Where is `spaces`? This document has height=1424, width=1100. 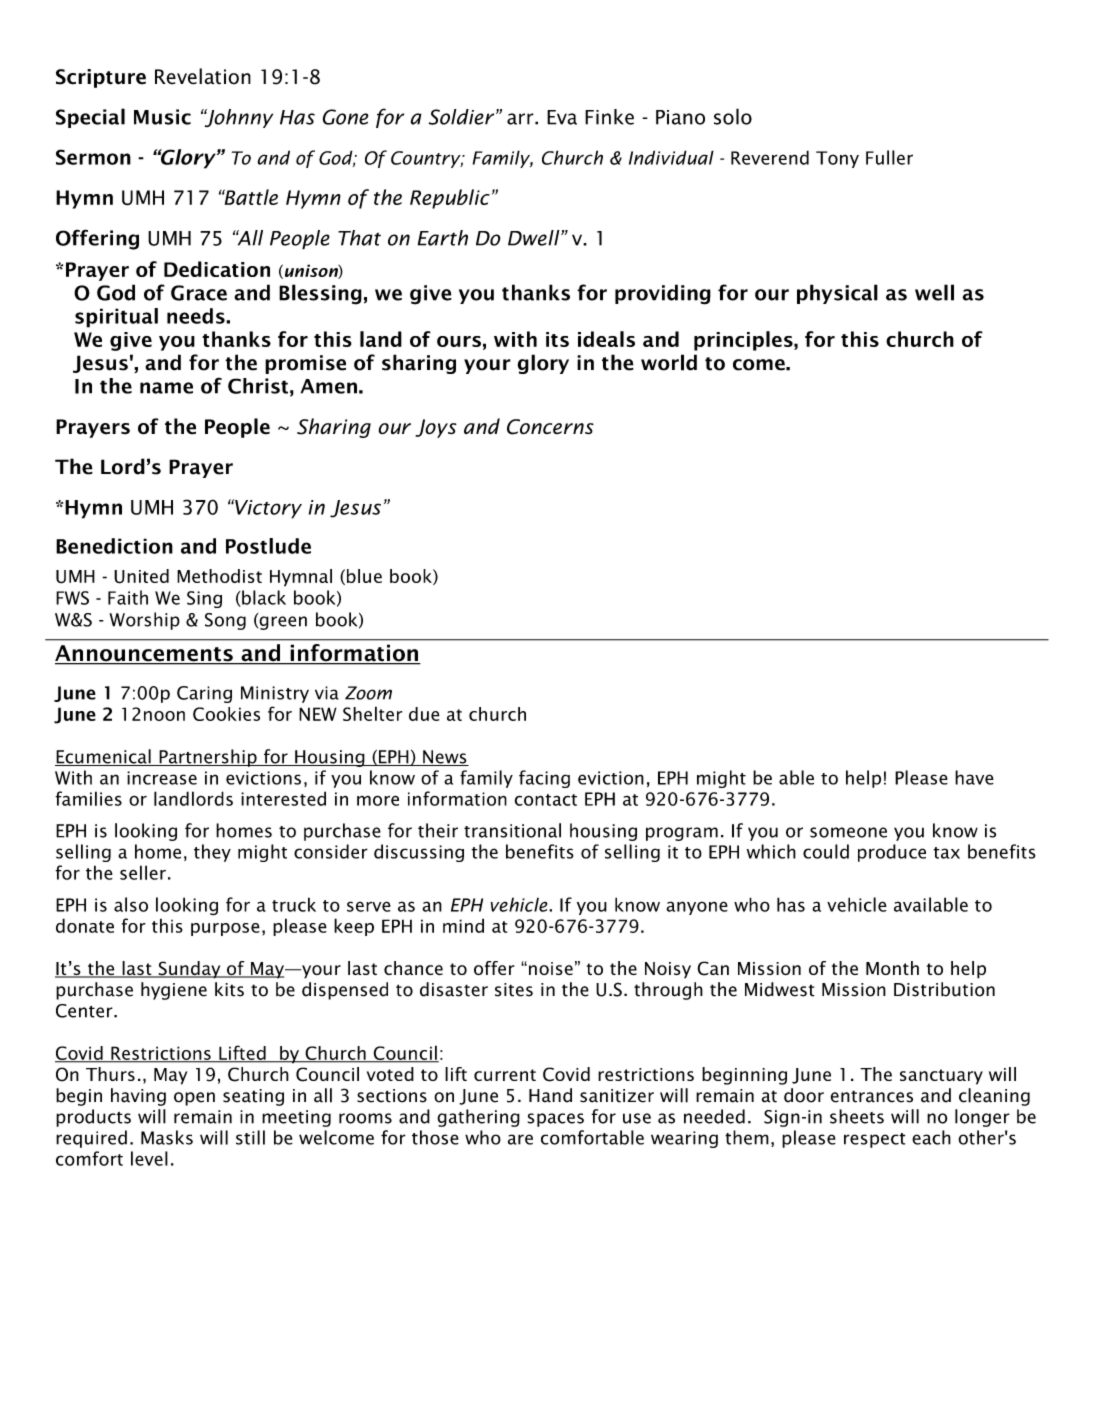 spaces is located at coordinates (556, 1120).
